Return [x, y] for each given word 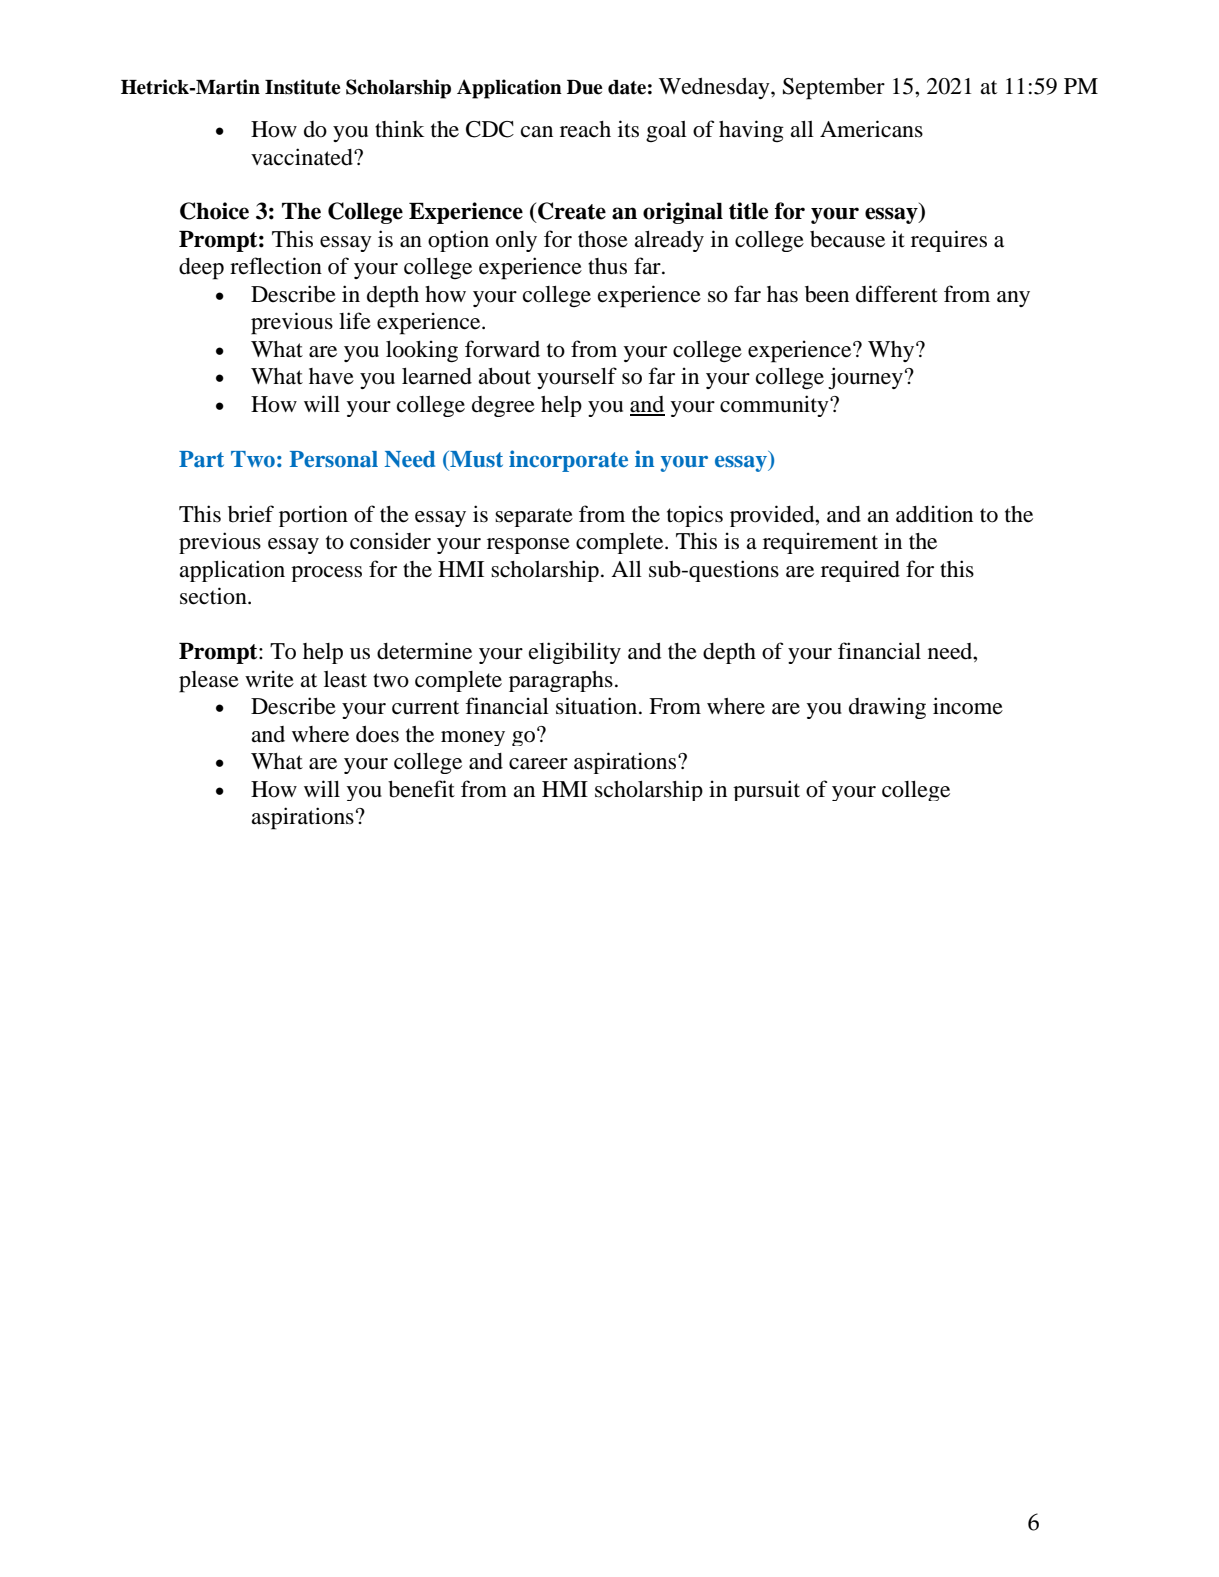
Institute [302, 87]
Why [892, 351]
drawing [887, 708]
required [860, 571]
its [628, 129]
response [528, 546]
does [377, 734]
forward [502, 349]
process [326, 574]
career [538, 764]
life [355, 321]
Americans [871, 129]
